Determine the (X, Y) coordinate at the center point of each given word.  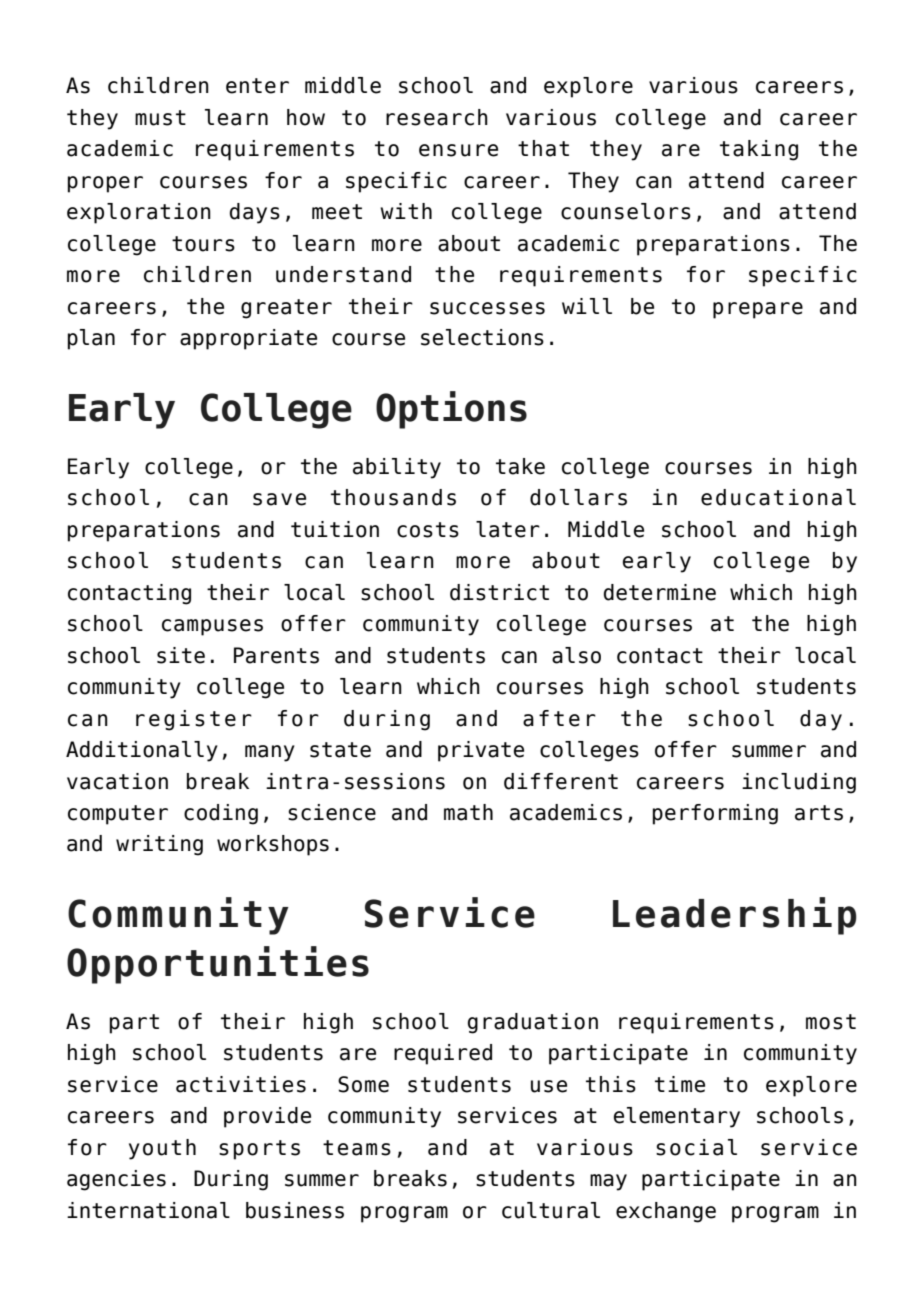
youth (162, 1149)
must (160, 118)
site (181, 655)
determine (660, 592)
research (437, 117)
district (499, 592)
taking (759, 150)
